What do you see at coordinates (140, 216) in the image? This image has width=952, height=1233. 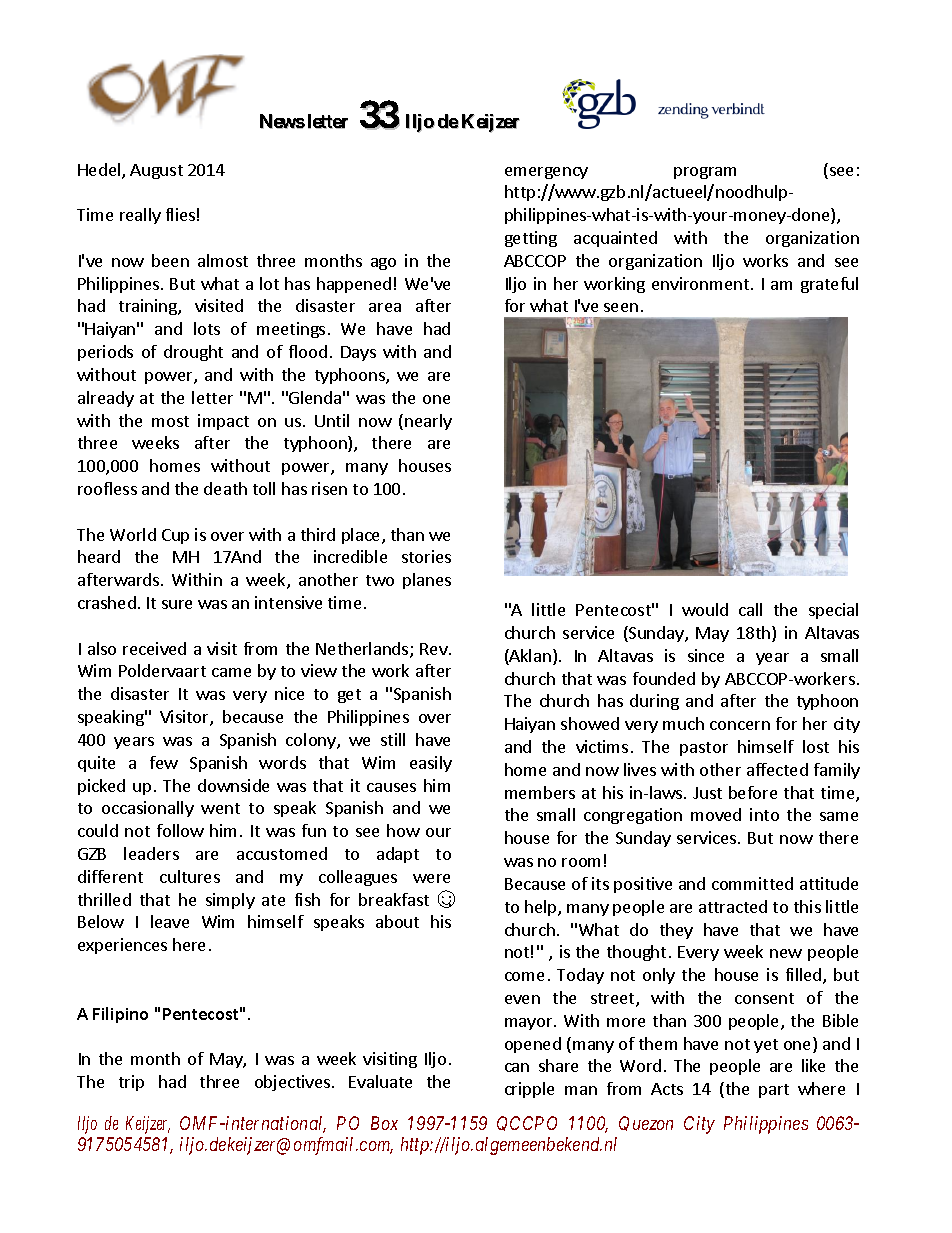 I see `really` at bounding box center [140, 216].
